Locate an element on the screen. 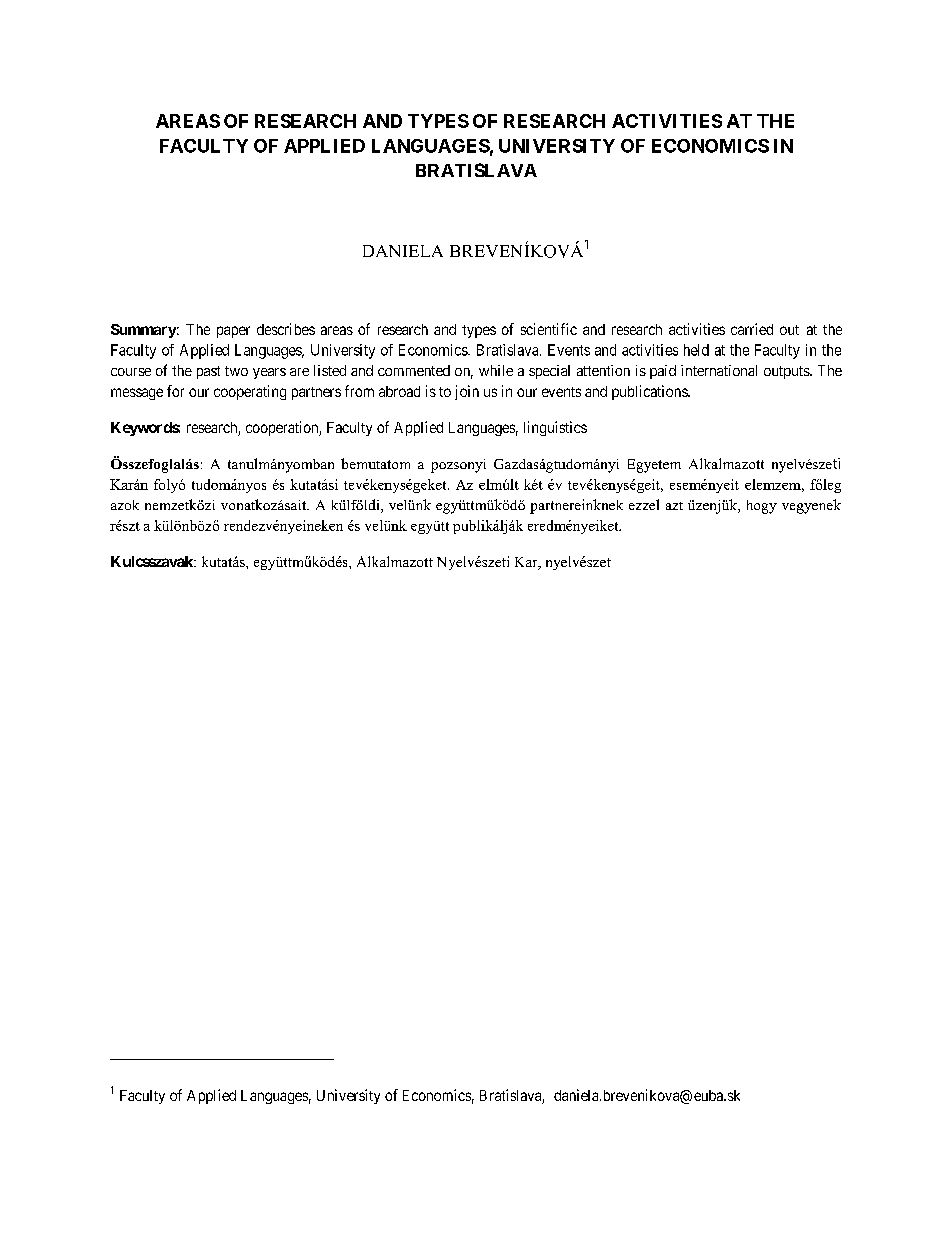  publications is located at coordinates (650, 392).
